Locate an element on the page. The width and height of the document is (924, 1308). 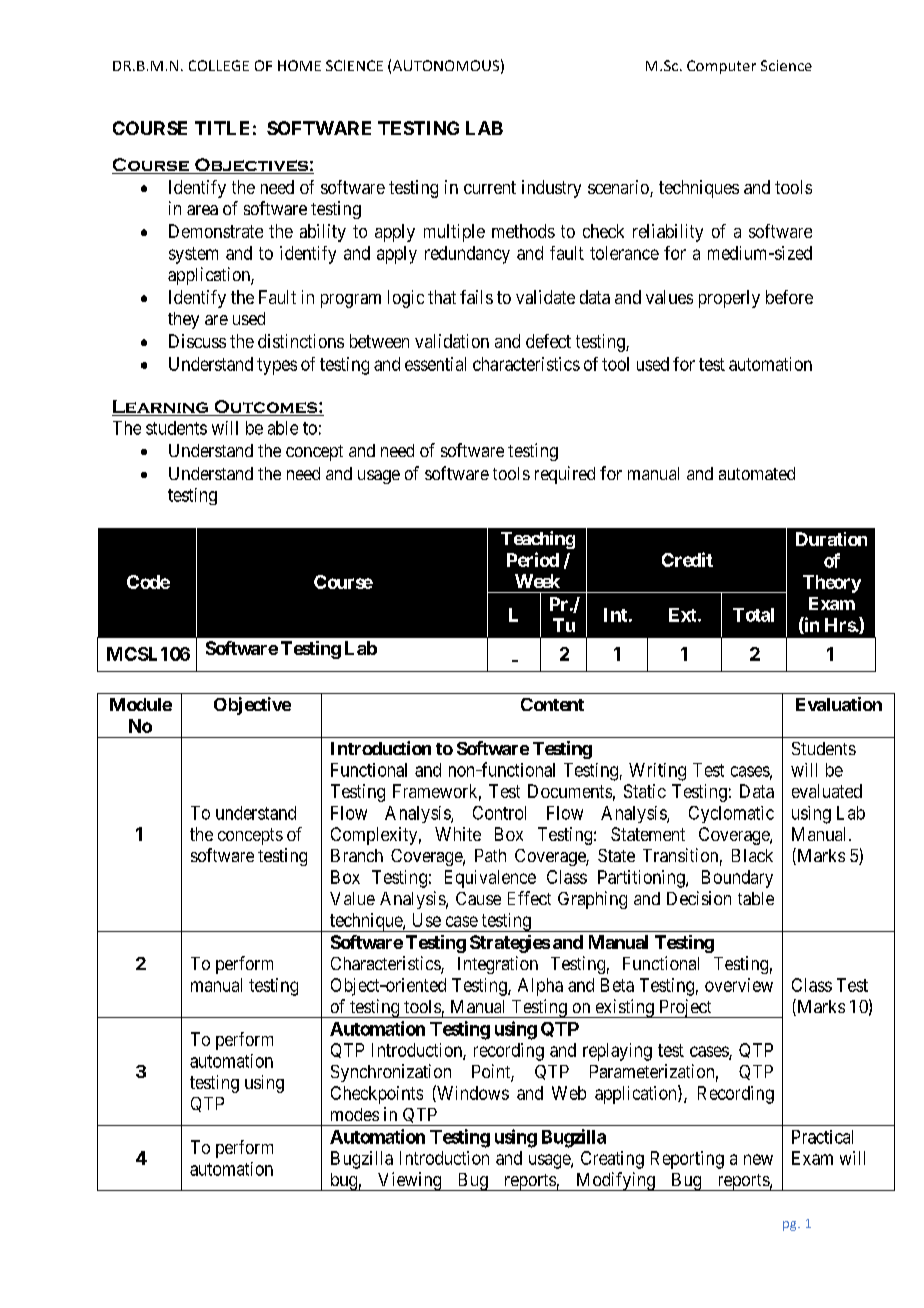
Control is located at coordinates (499, 813).
